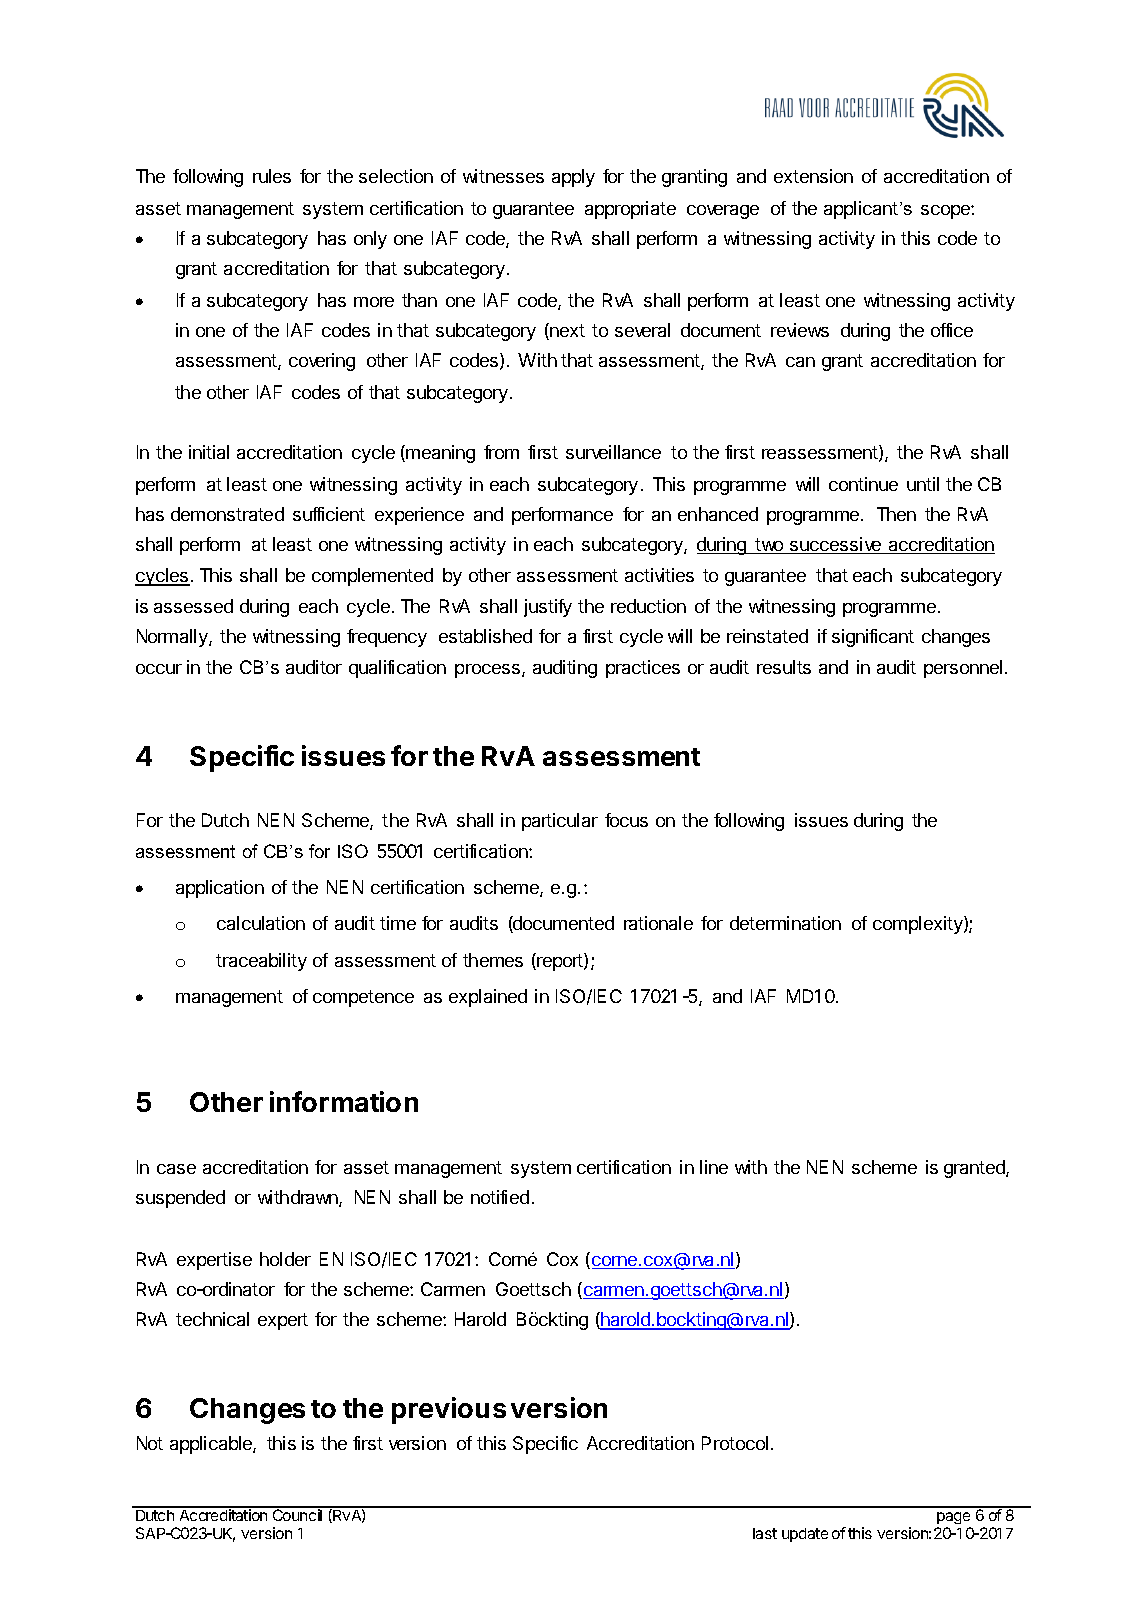 This image has height=1611, width=1139. Describe the element at coordinates (500, 1197) in the image. I see `notified` at that location.
